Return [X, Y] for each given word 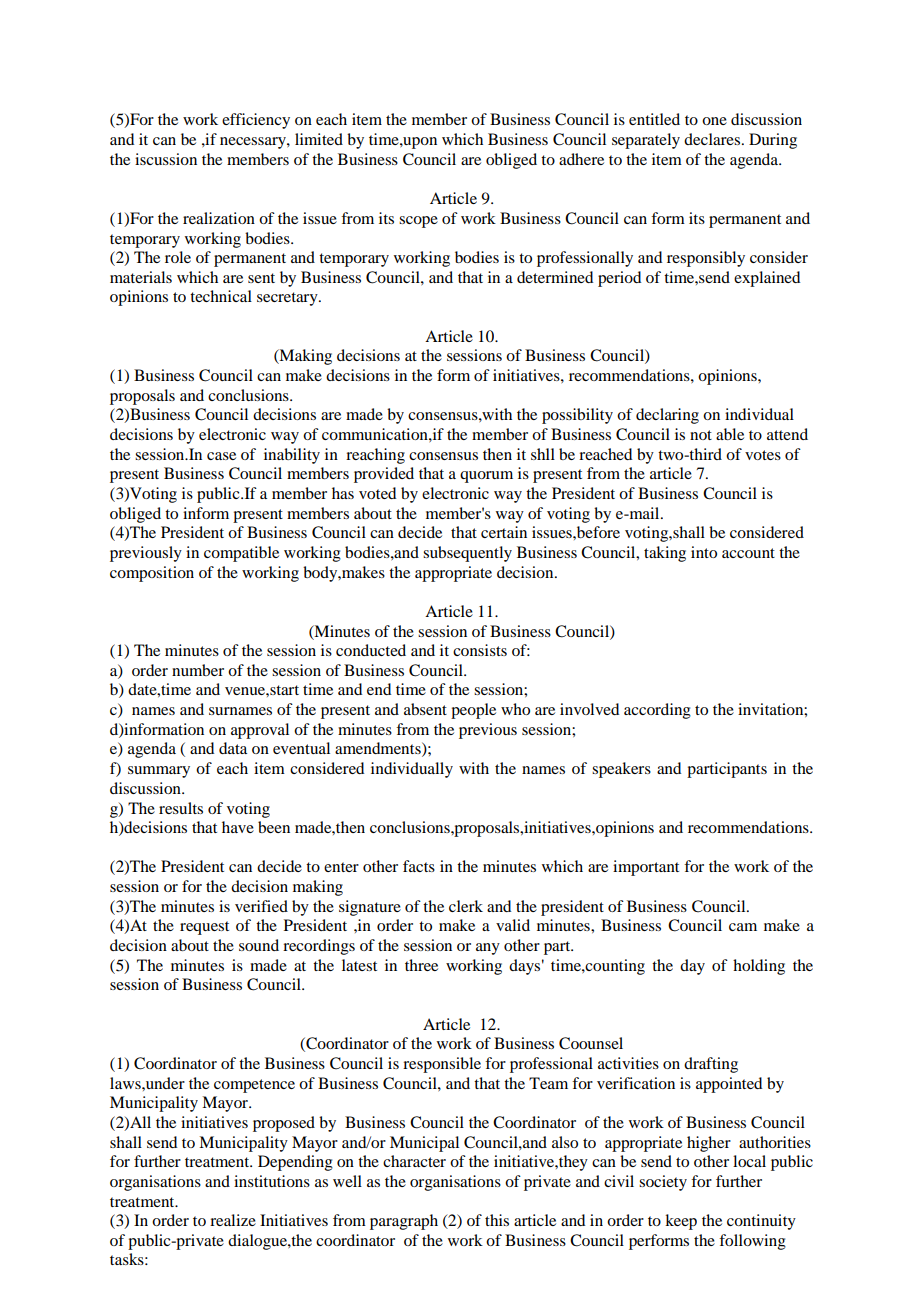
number [198, 670]
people [473, 711]
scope [418, 222]
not [701, 435]
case [221, 456]
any [488, 949]
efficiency [256, 121]
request [204, 928]
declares [712, 139]
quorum [486, 477]
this [497, 1220]
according [657, 711]
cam [743, 927]
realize [233, 1220]
